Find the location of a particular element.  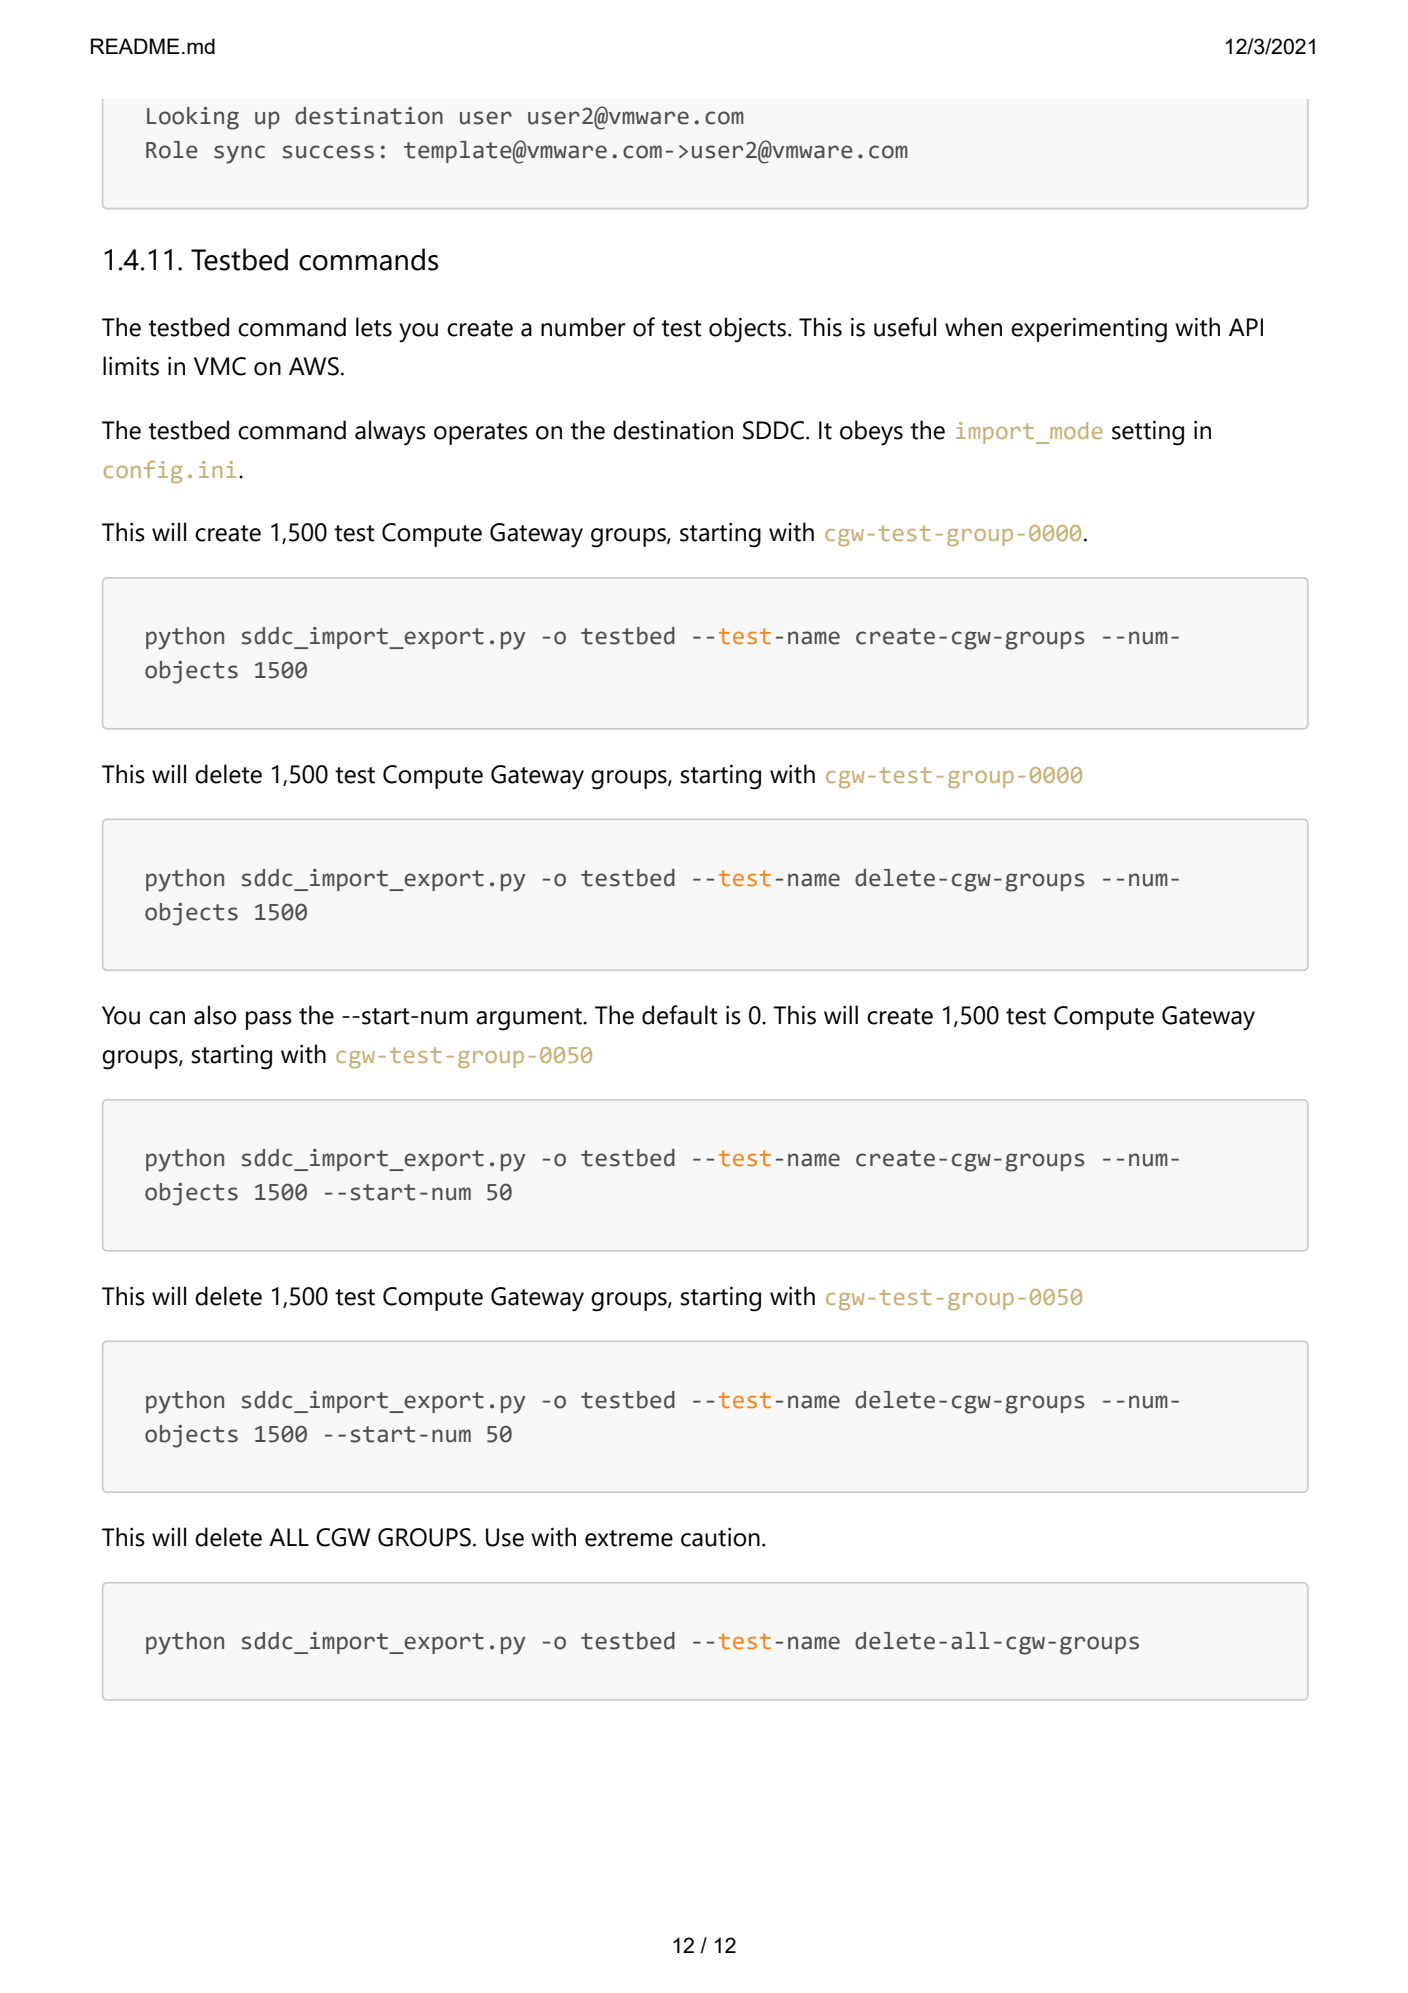

argument is located at coordinates (530, 1019).
